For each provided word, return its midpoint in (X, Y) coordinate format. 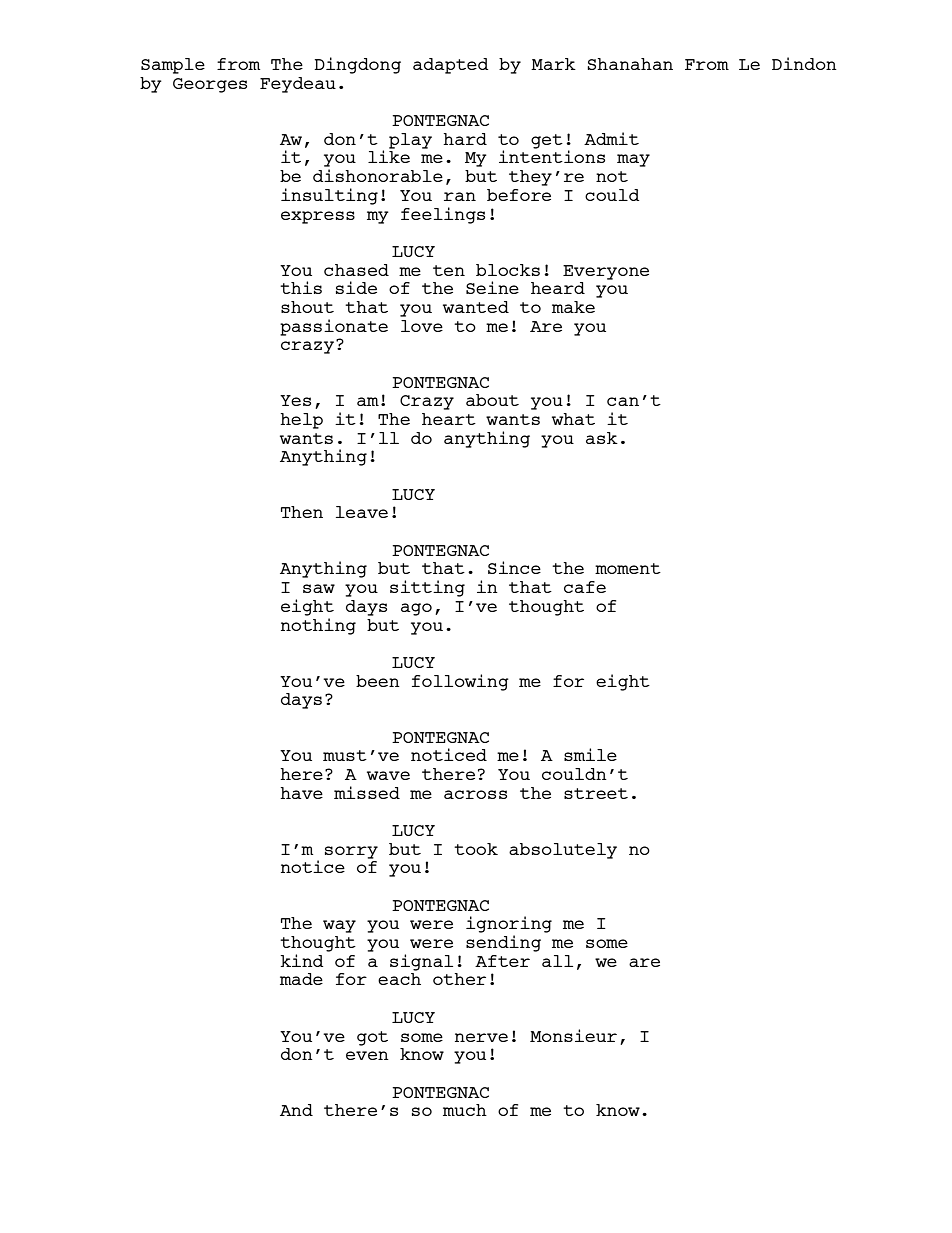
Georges (210, 85)
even (367, 1055)
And (296, 1110)
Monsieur (573, 1035)
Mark (553, 64)
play (410, 141)
